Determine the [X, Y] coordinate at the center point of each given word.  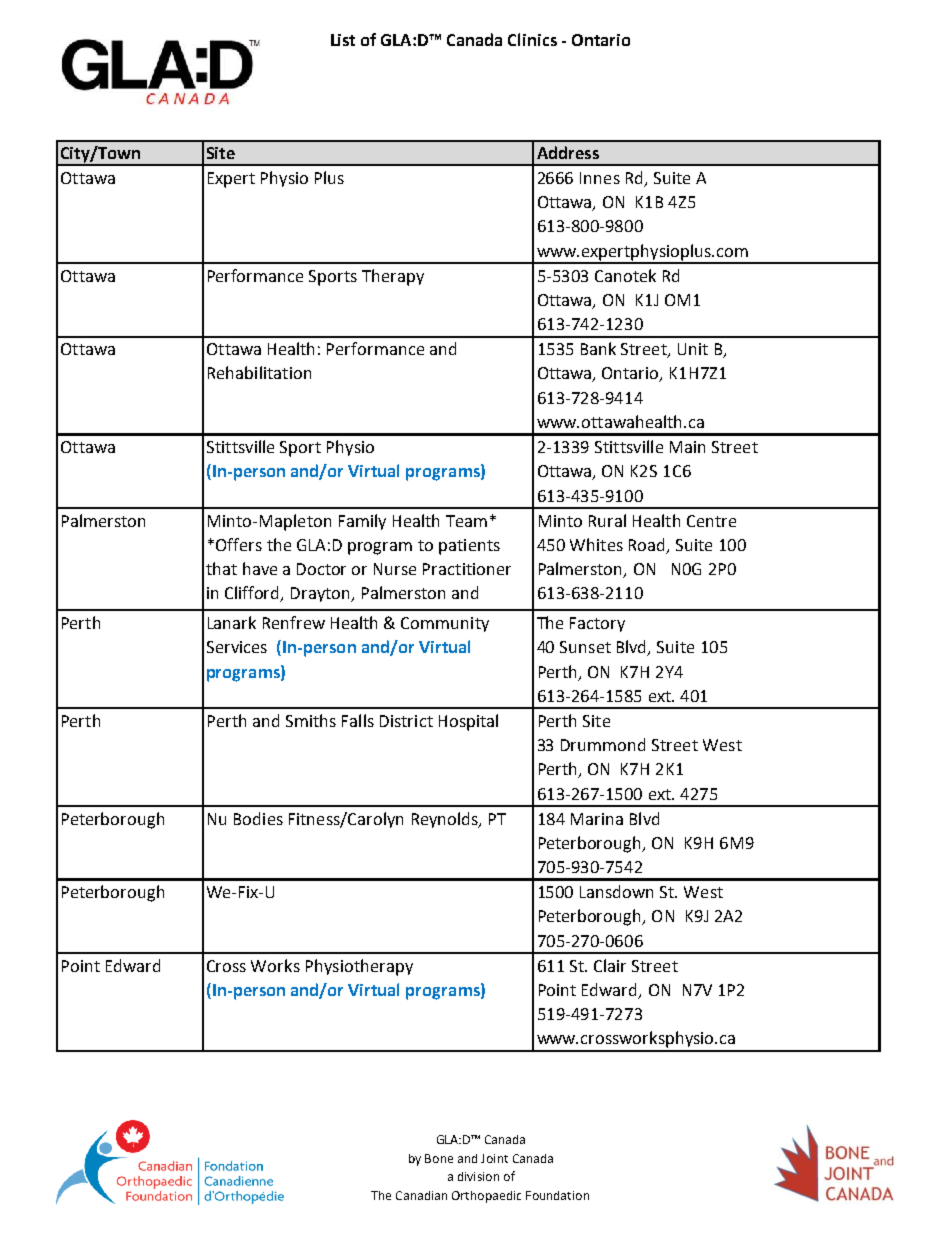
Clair [610, 965]
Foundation [557, 1195]
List [343, 40]
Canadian [421, 1195]
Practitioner [467, 569]
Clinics [532, 39]
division [478, 1176]
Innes [600, 178]
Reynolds [446, 820]
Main [687, 447]
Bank [598, 348]
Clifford [253, 594]
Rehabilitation [259, 372]
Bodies [258, 818]
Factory [597, 624]
